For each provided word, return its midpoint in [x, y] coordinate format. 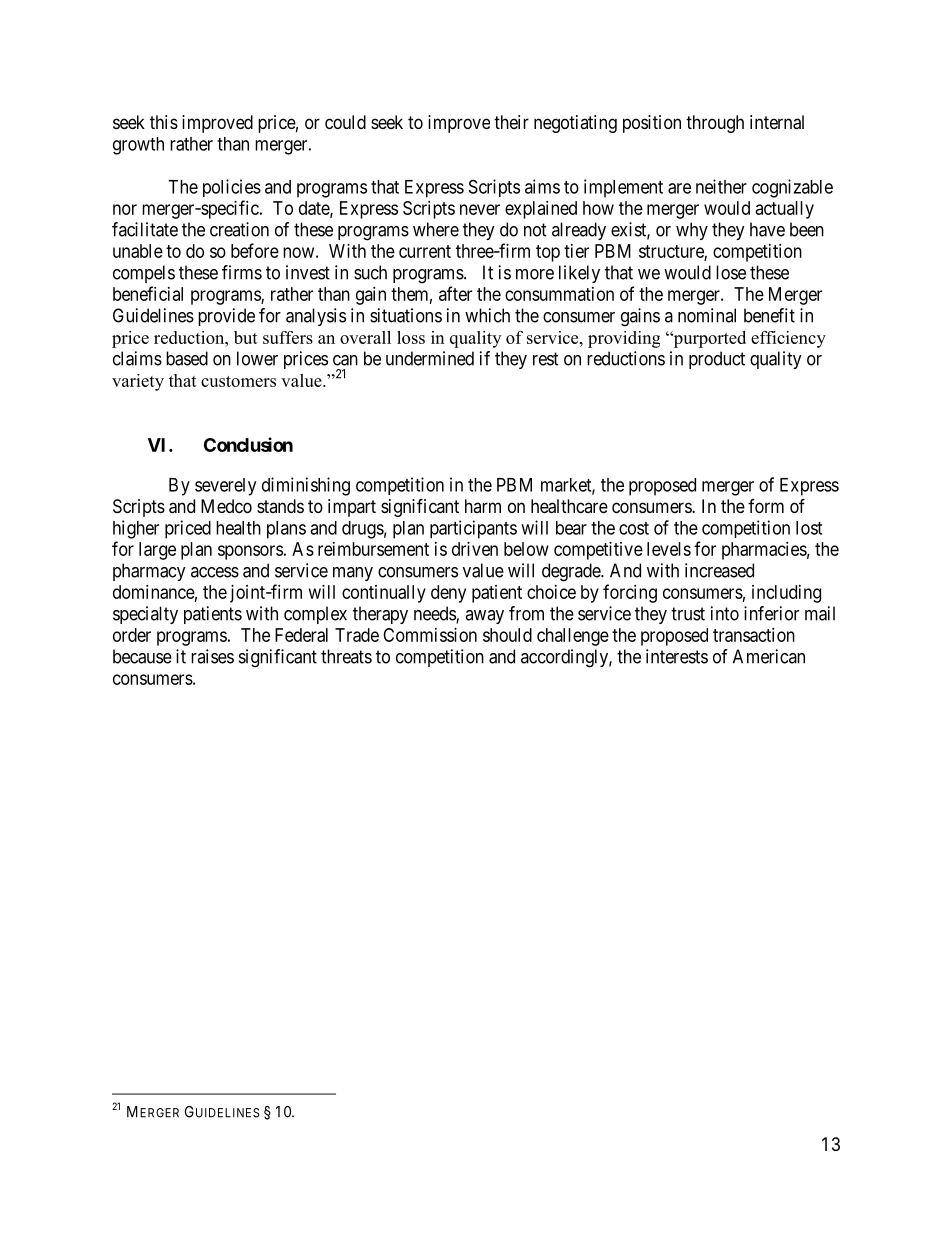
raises [212, 656]
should [507, 635]
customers [238, 381]
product [717, 360]
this [164, 122]
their [511, 122]
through [715, 124]
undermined [430, 358]
